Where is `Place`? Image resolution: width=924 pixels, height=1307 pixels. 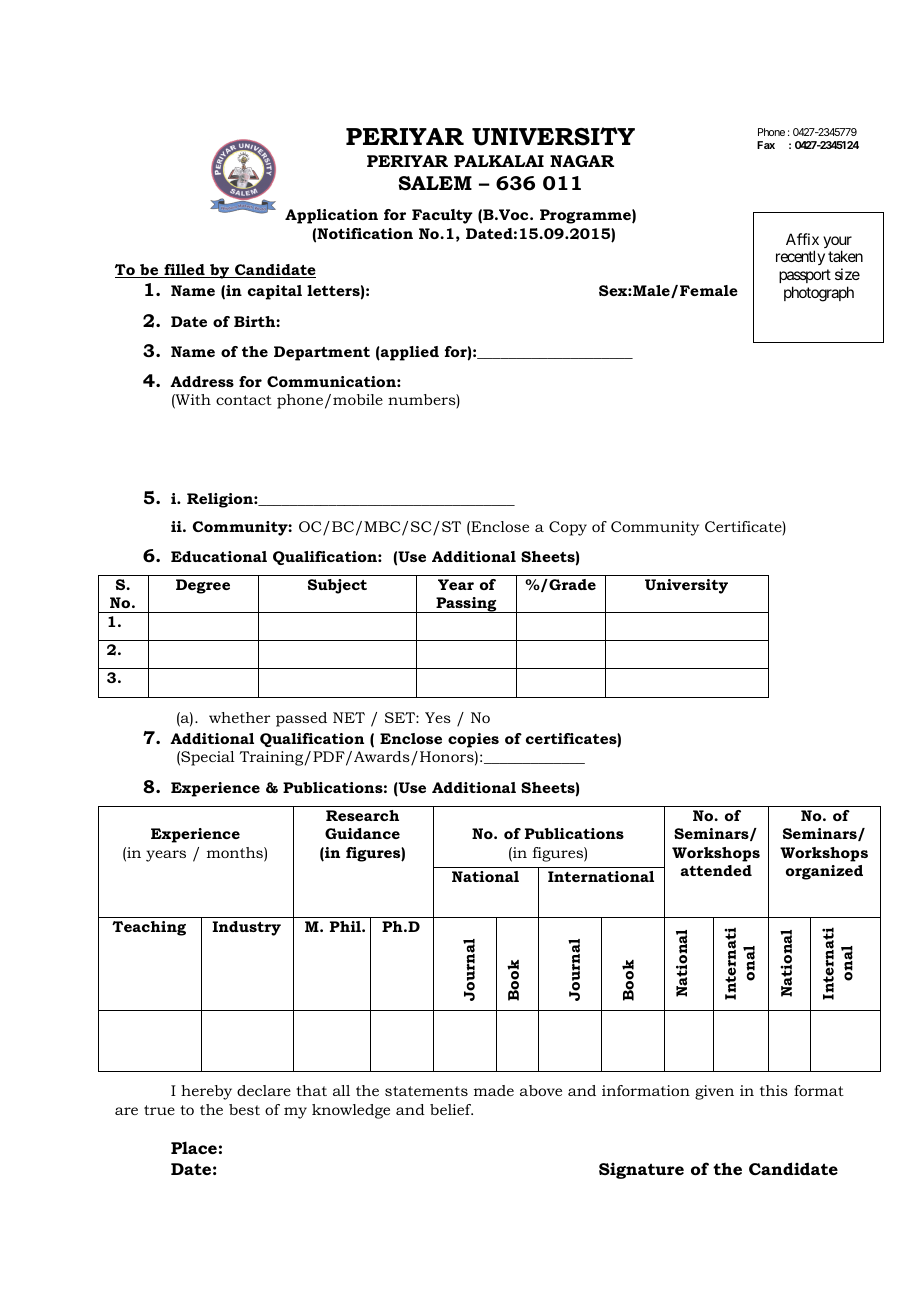
Place is located at coordinates (194, 1147).
